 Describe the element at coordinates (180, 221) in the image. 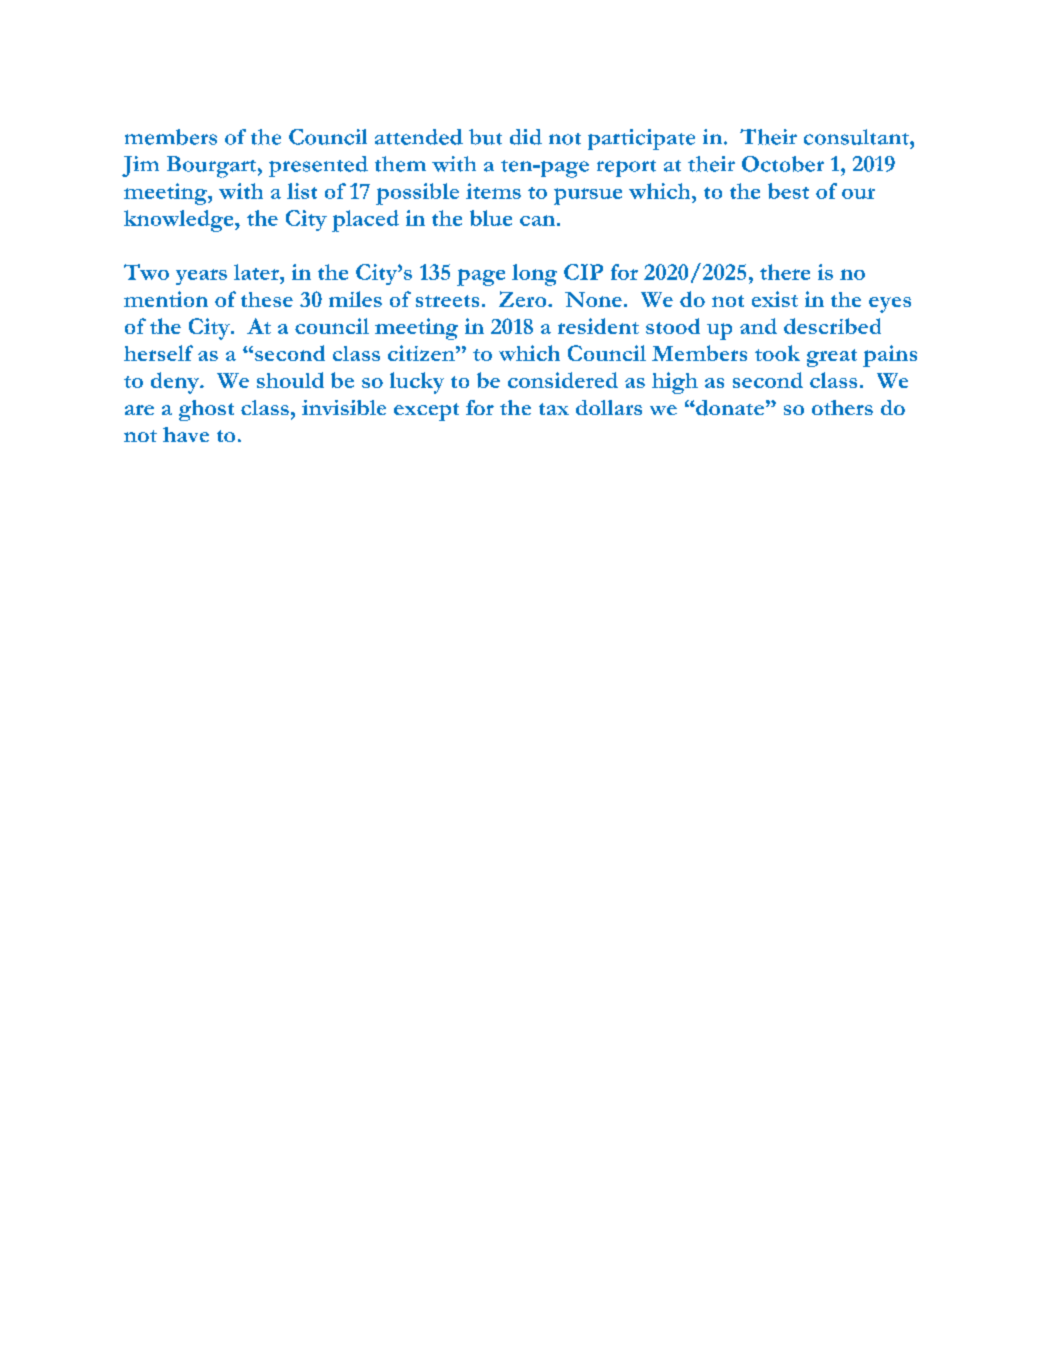

I see `knowledge` at that location.
